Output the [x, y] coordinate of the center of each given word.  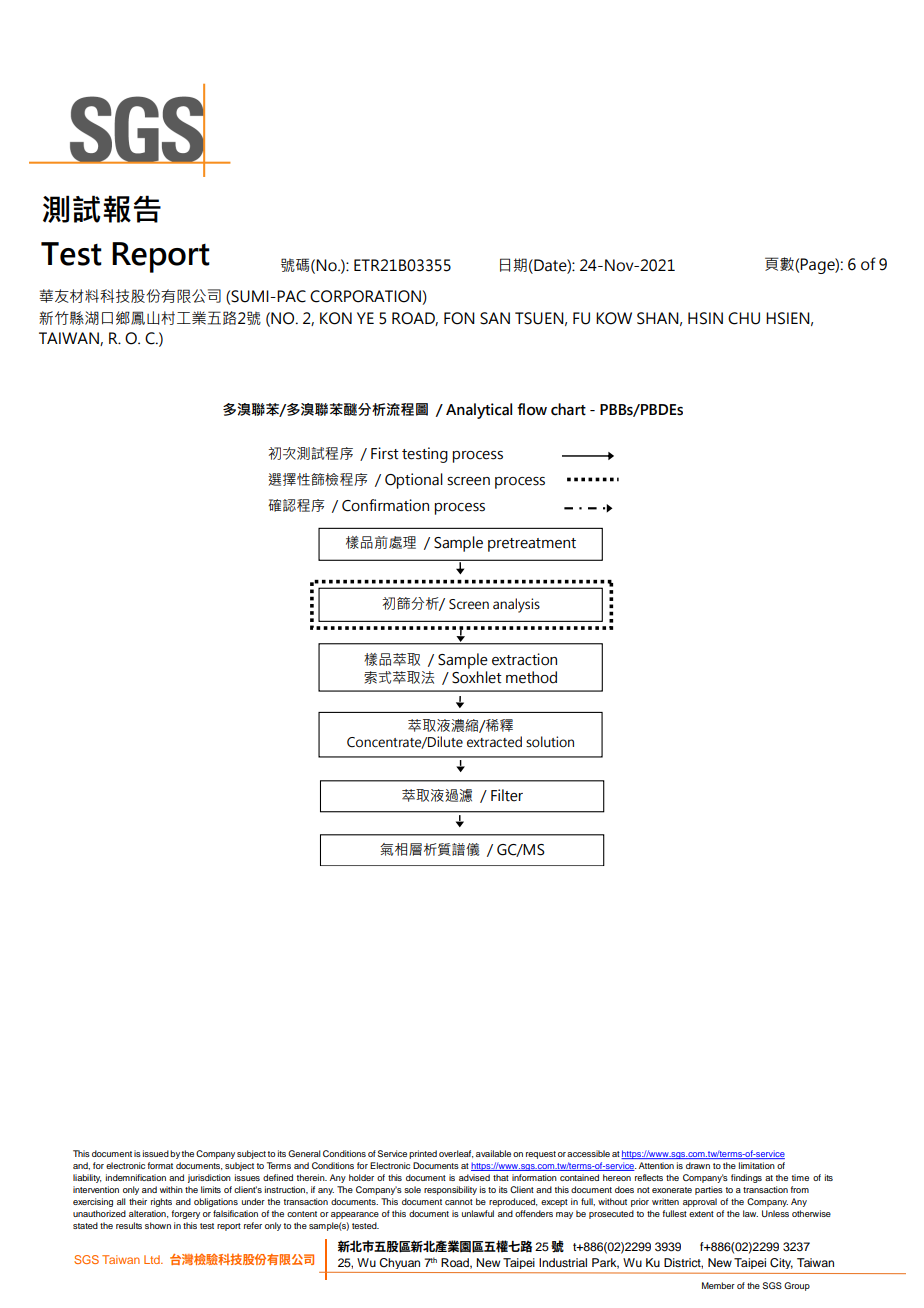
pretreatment [532, 545]
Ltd [153, 1259]
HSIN [705, 318]
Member [718, 1285]
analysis [516, 605]
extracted [494, 742]
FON [459, 318]
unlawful [478, 1213]
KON [336, 318]
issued [156, 1153]
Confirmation [385, 505]
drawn [698, 1165]
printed [423, 1154]
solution [550, 742]
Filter [507, 795]
